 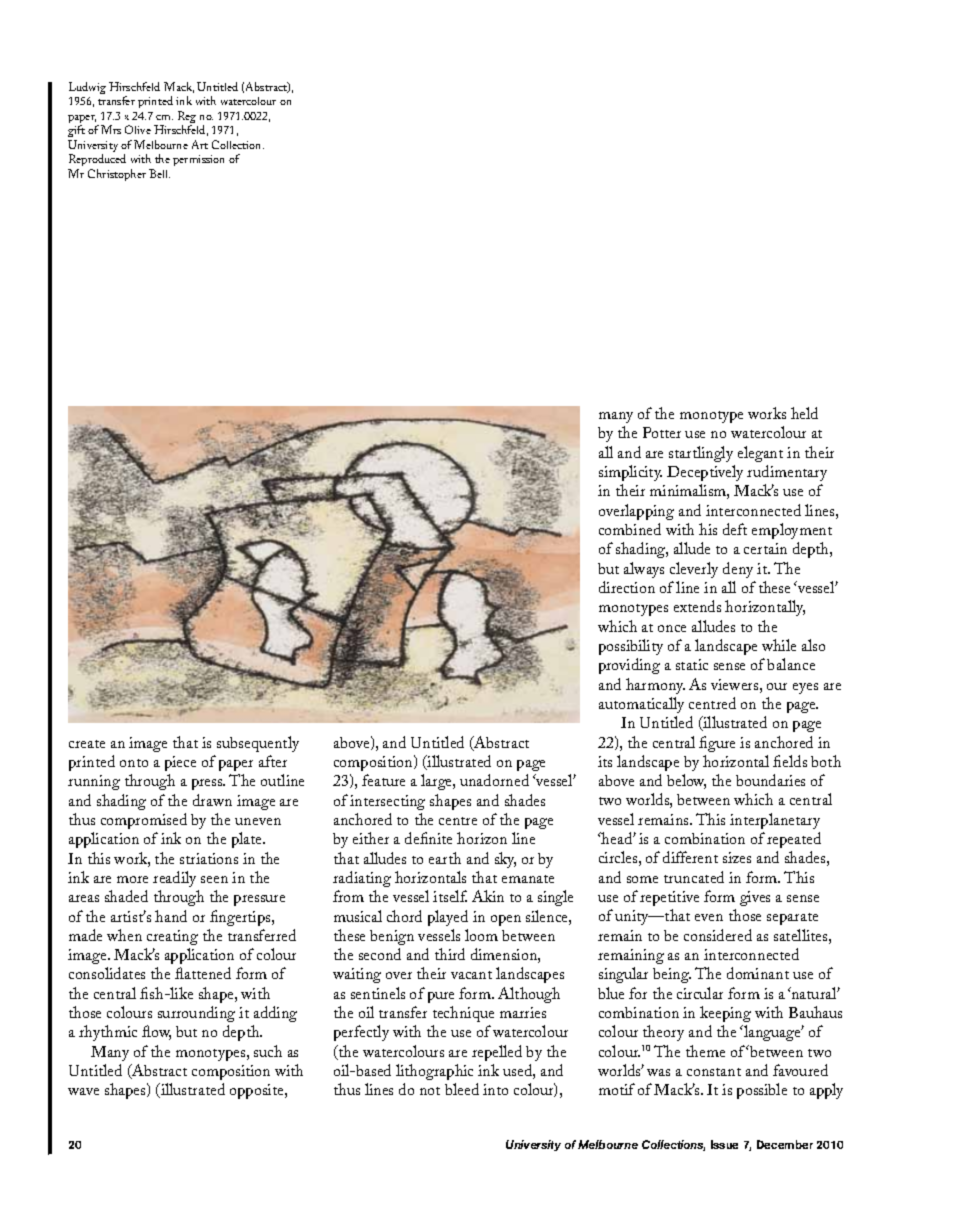 What do you see at coordinates (697, 606) in the screenshot?
I see `extends` at bounding box center [697, 606].
